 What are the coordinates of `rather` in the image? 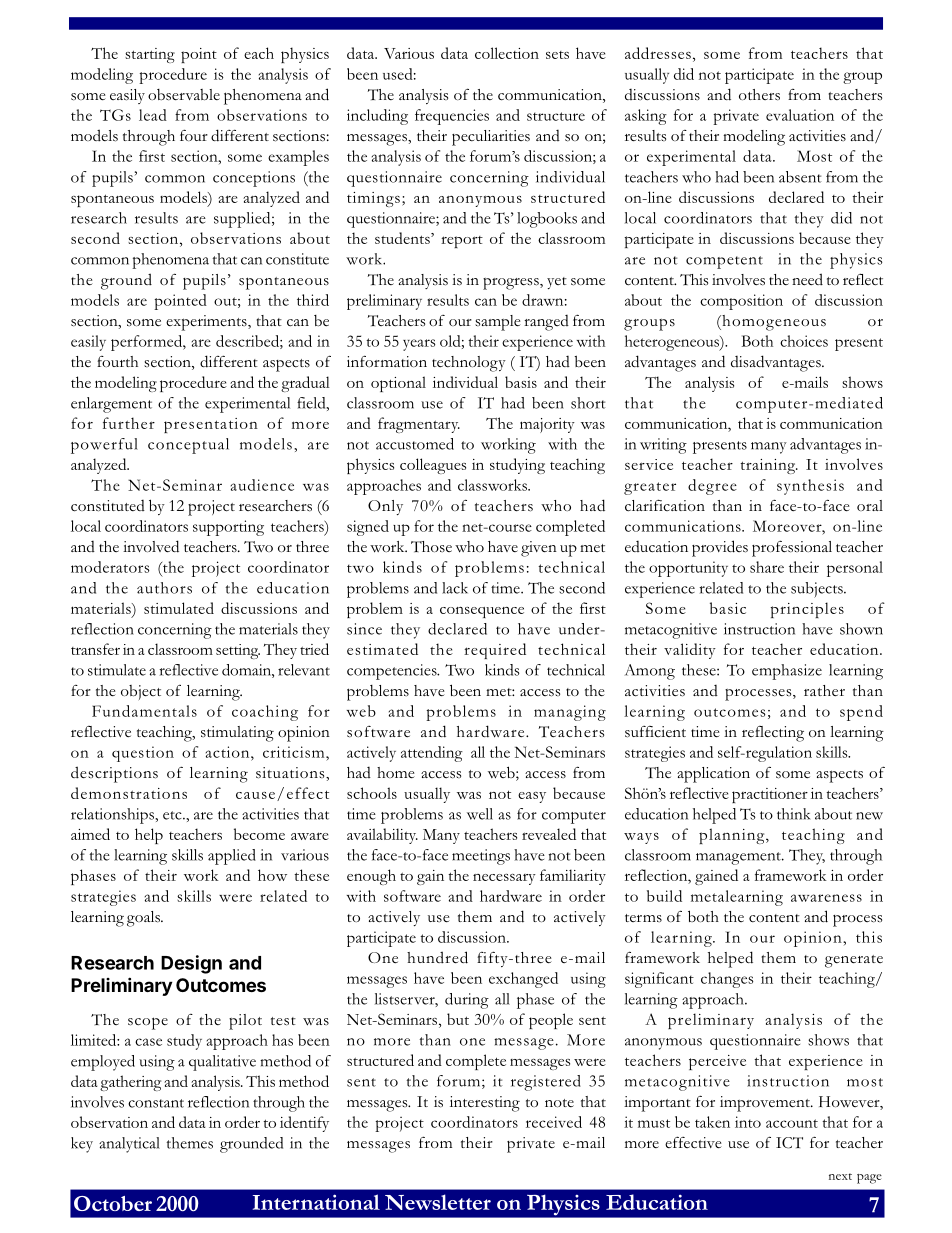 It's located at (824, 690).
